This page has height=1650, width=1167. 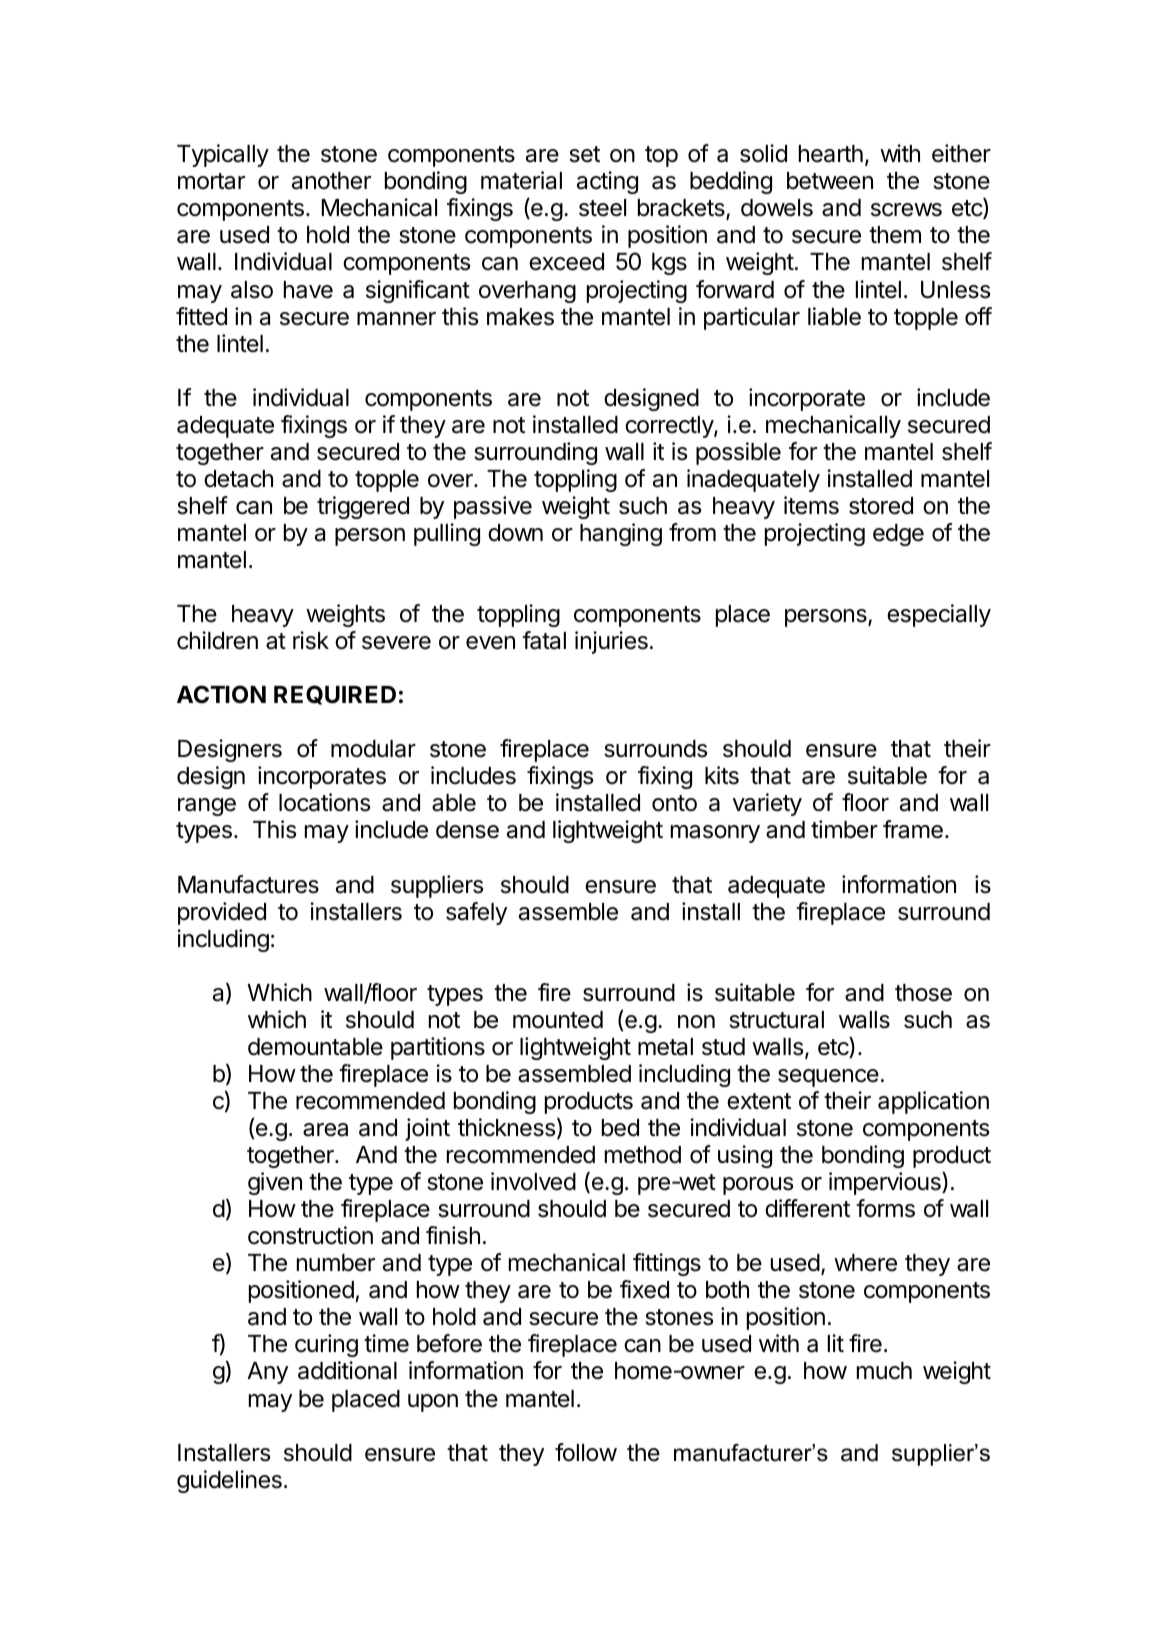 What do you see at coordinates (331, 181) in the page?
I see `another` at bounding box center [331, 181].
